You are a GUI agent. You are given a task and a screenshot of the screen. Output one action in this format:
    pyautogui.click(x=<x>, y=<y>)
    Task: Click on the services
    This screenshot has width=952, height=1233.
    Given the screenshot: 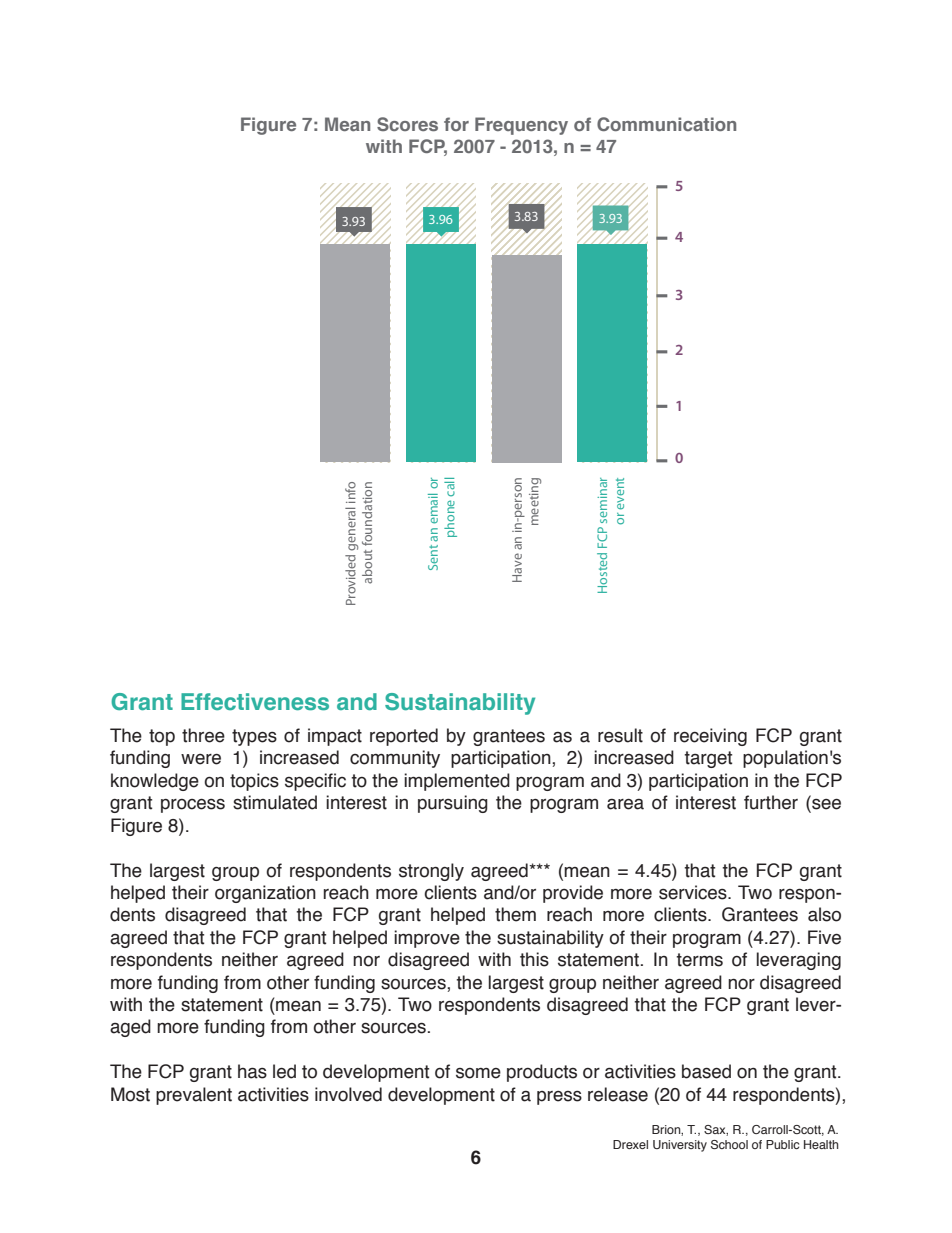 What is the action you would take?
    pyautogui.click(x=694, y=892)
